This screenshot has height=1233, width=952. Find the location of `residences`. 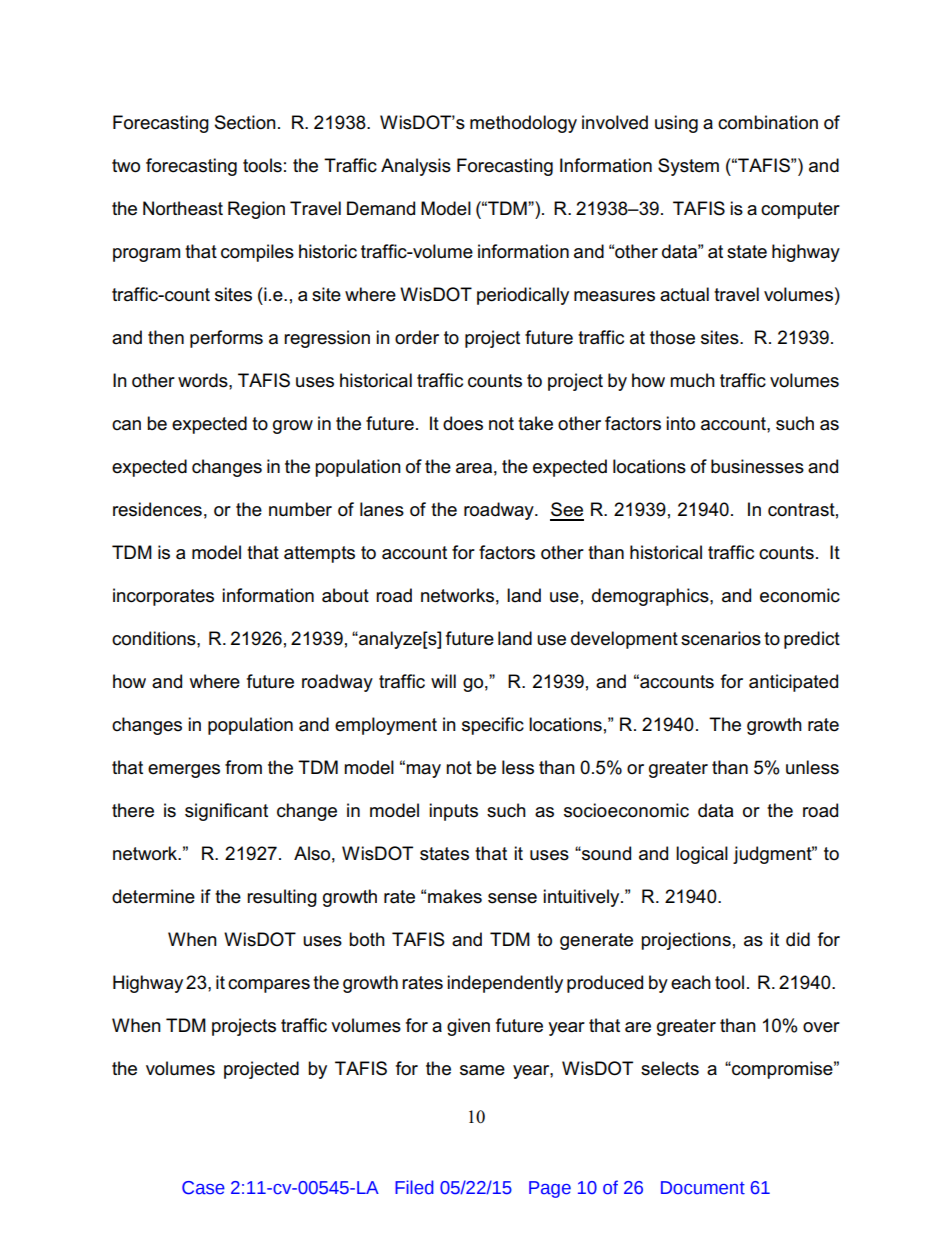

residences is located at coordinates (157, 509).
